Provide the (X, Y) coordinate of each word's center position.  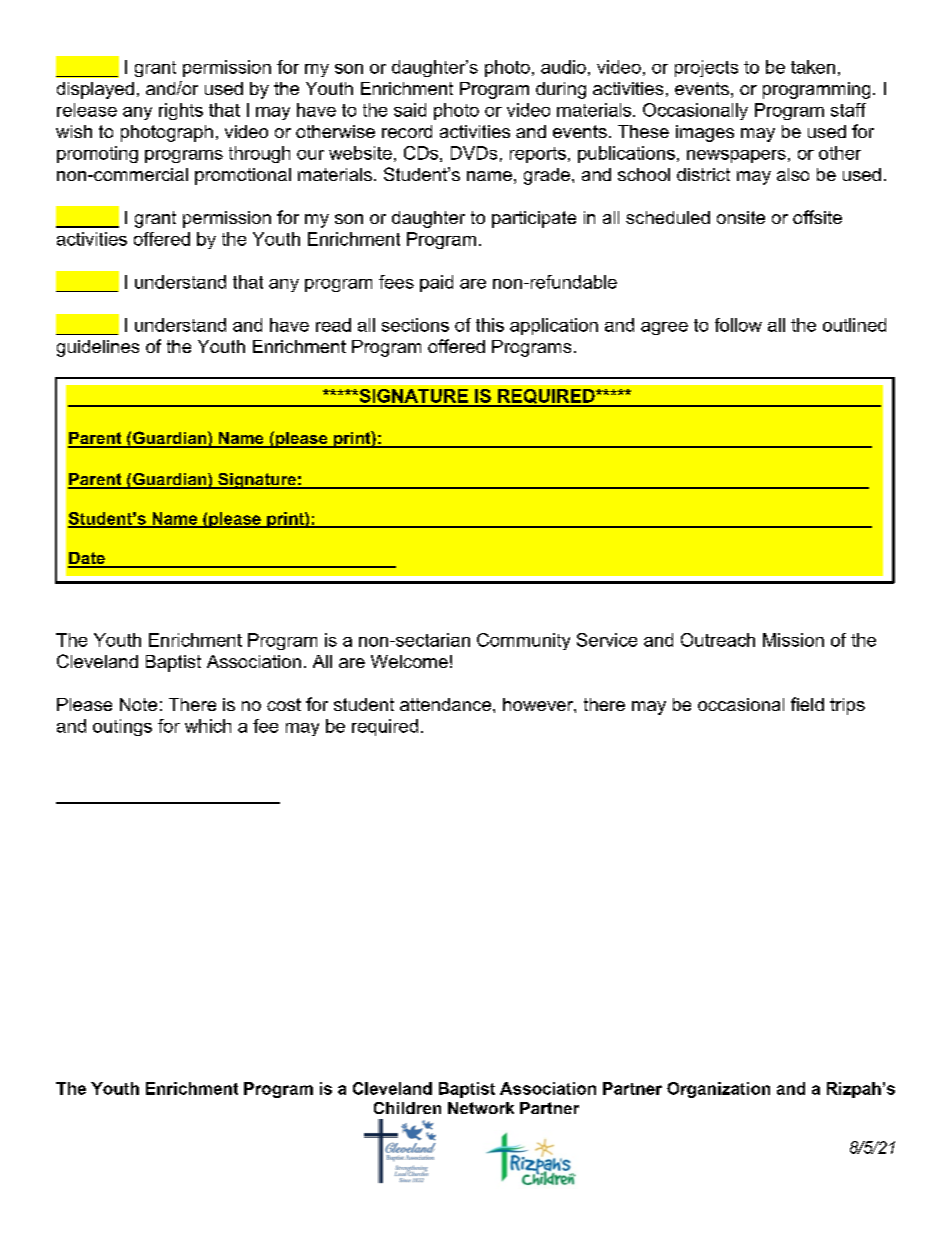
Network (481, 1108)
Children (407, 1108)
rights (181, 111)
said (410, 110)
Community (523, 641)
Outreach (718, 640)
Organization (718, 1090)
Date (87, 559)
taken (813, 67)
